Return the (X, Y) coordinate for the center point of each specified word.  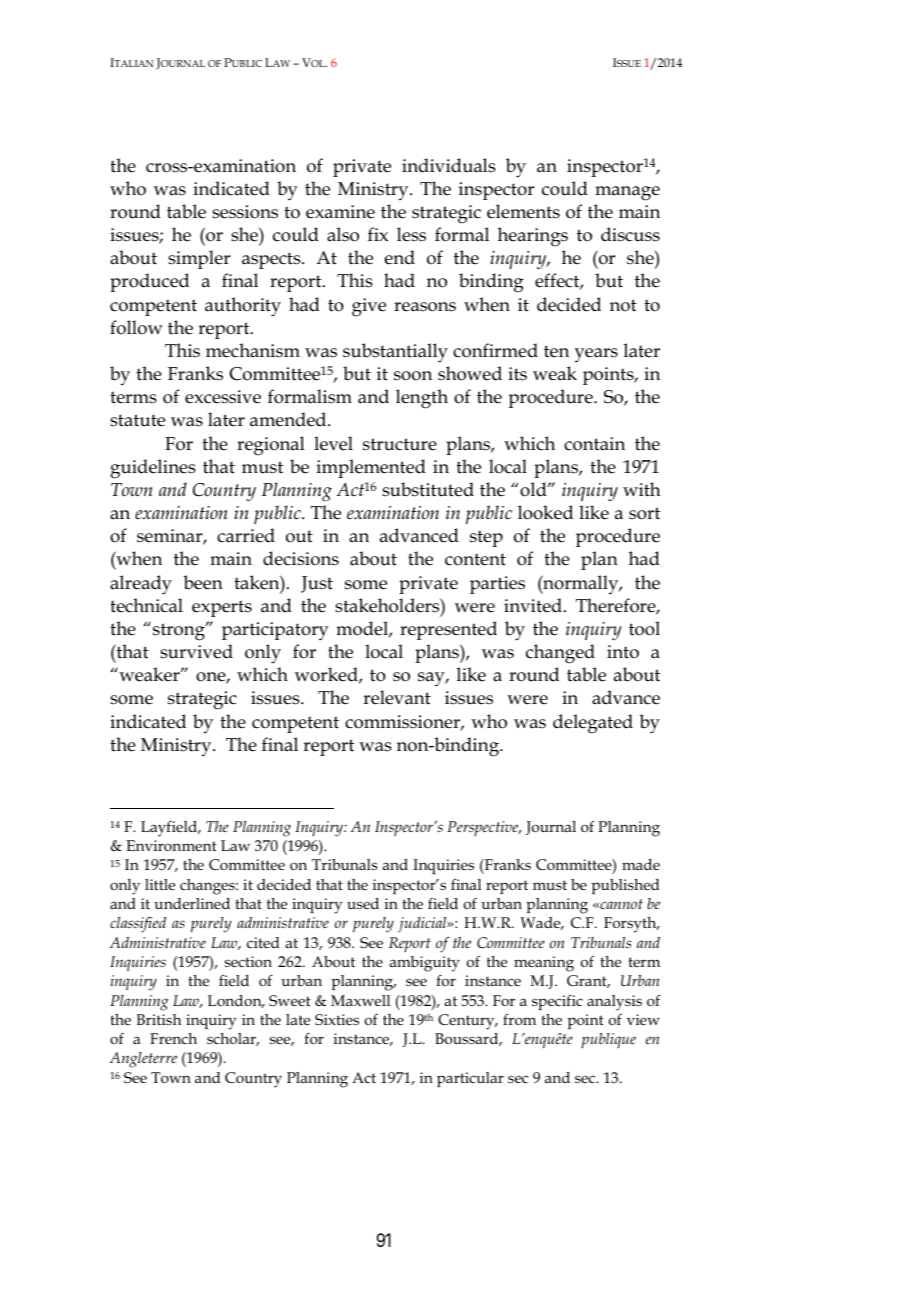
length (422, 399)
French (173, 1038)
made (641, 864)
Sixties (337, 1019)
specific (557, 1002)
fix (378, 234)
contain (594, 444)
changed (560, 654)
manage (627, 193)
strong (180, 631)
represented (448, 630)
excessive (223, 397)
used (363, 903)
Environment (171, 845)
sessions (245, 212)
